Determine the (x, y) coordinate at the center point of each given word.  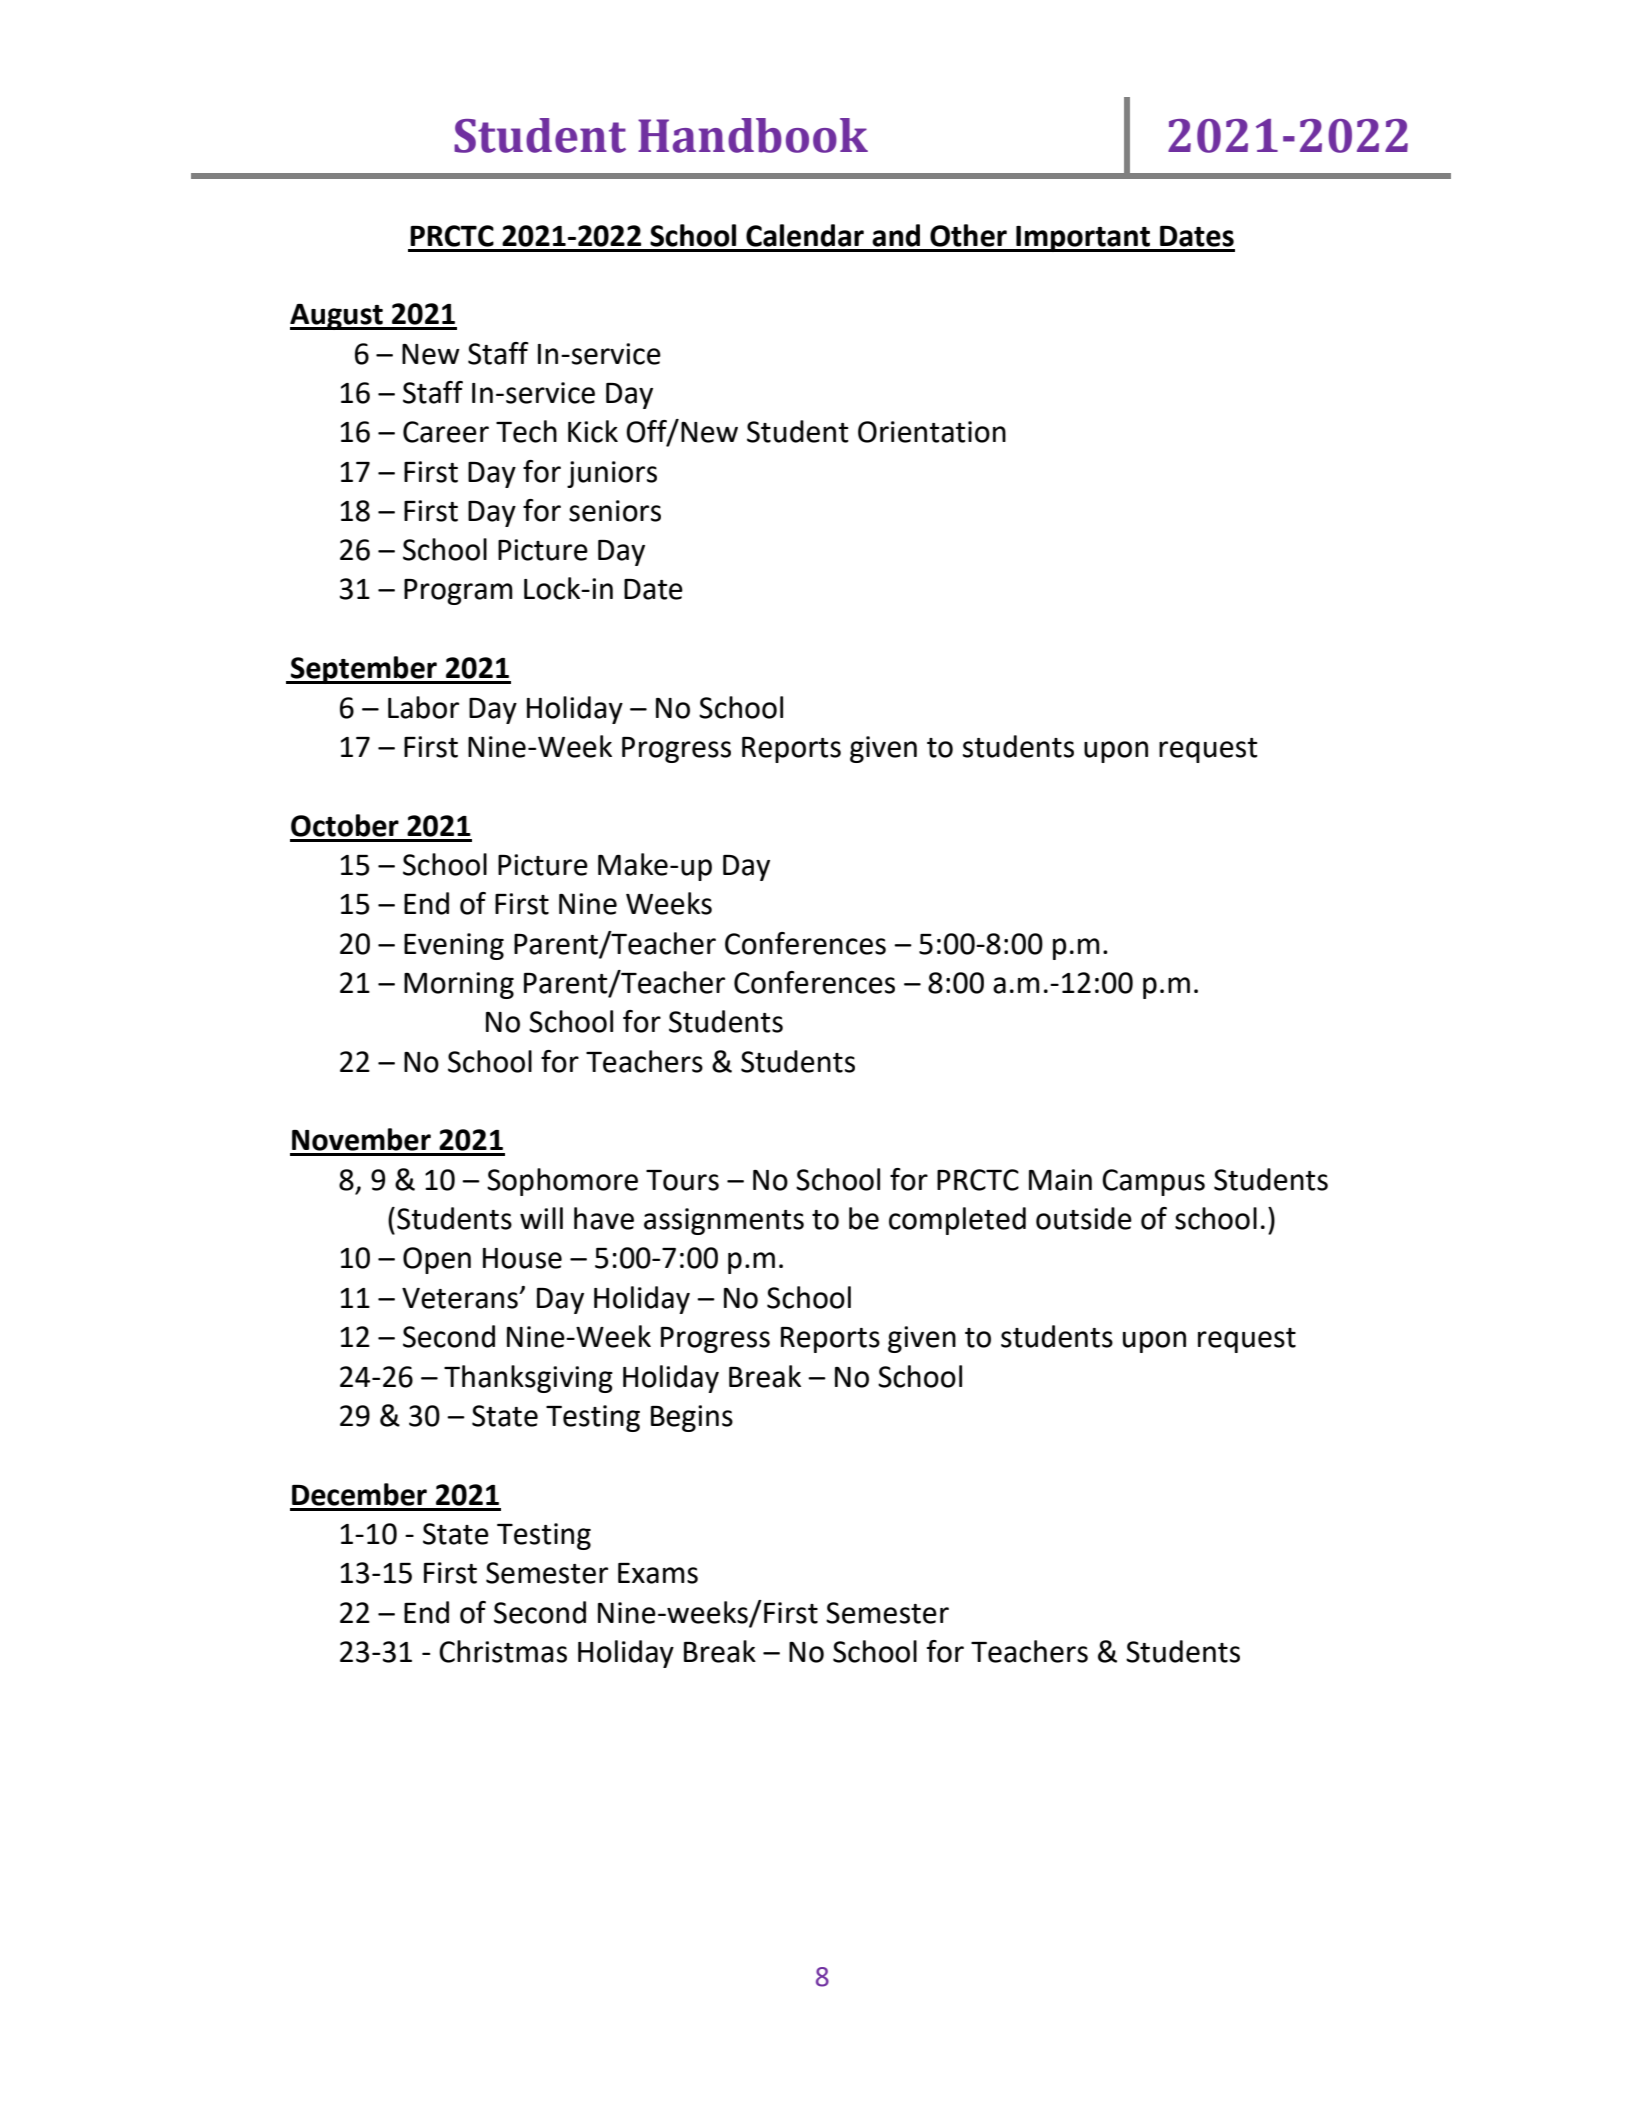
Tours (682, 1180)
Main (1060, 1180)
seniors (615, 511)
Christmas (503, 1651)
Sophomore (562, 1182)
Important (1083, 239)
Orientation (932, 432)
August (337, 317)
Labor (423, 707)
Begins (692, 1418)
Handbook (753, 135)
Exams (658, 1573)
